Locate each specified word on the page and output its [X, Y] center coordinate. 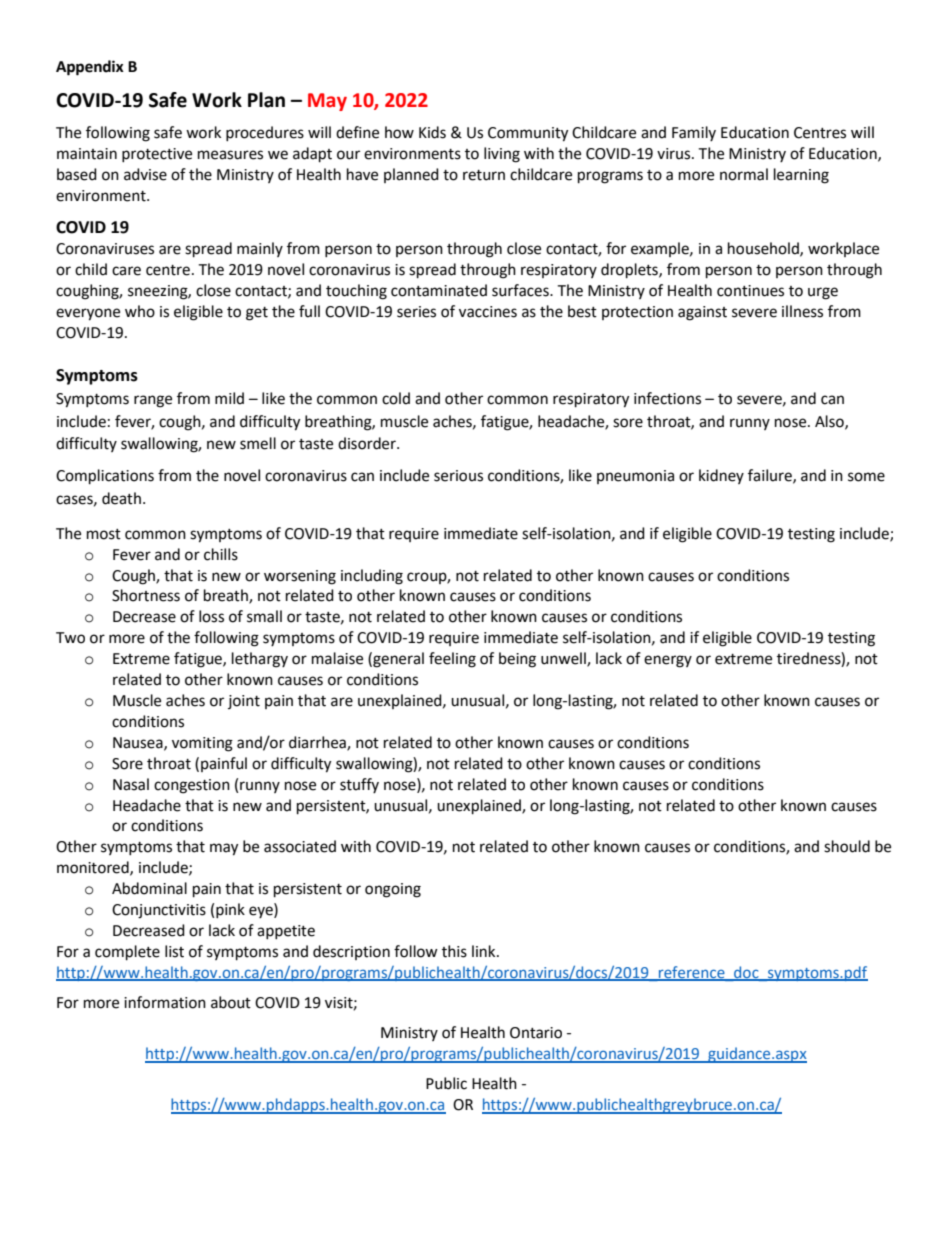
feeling [452, 660]
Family [694, 133]
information [165, 1002]
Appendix [90, 68]
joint [244, 702]
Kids [432, 132]
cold [396, 398]
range [153, 401]
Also [830, 422]
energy [668, 661]
